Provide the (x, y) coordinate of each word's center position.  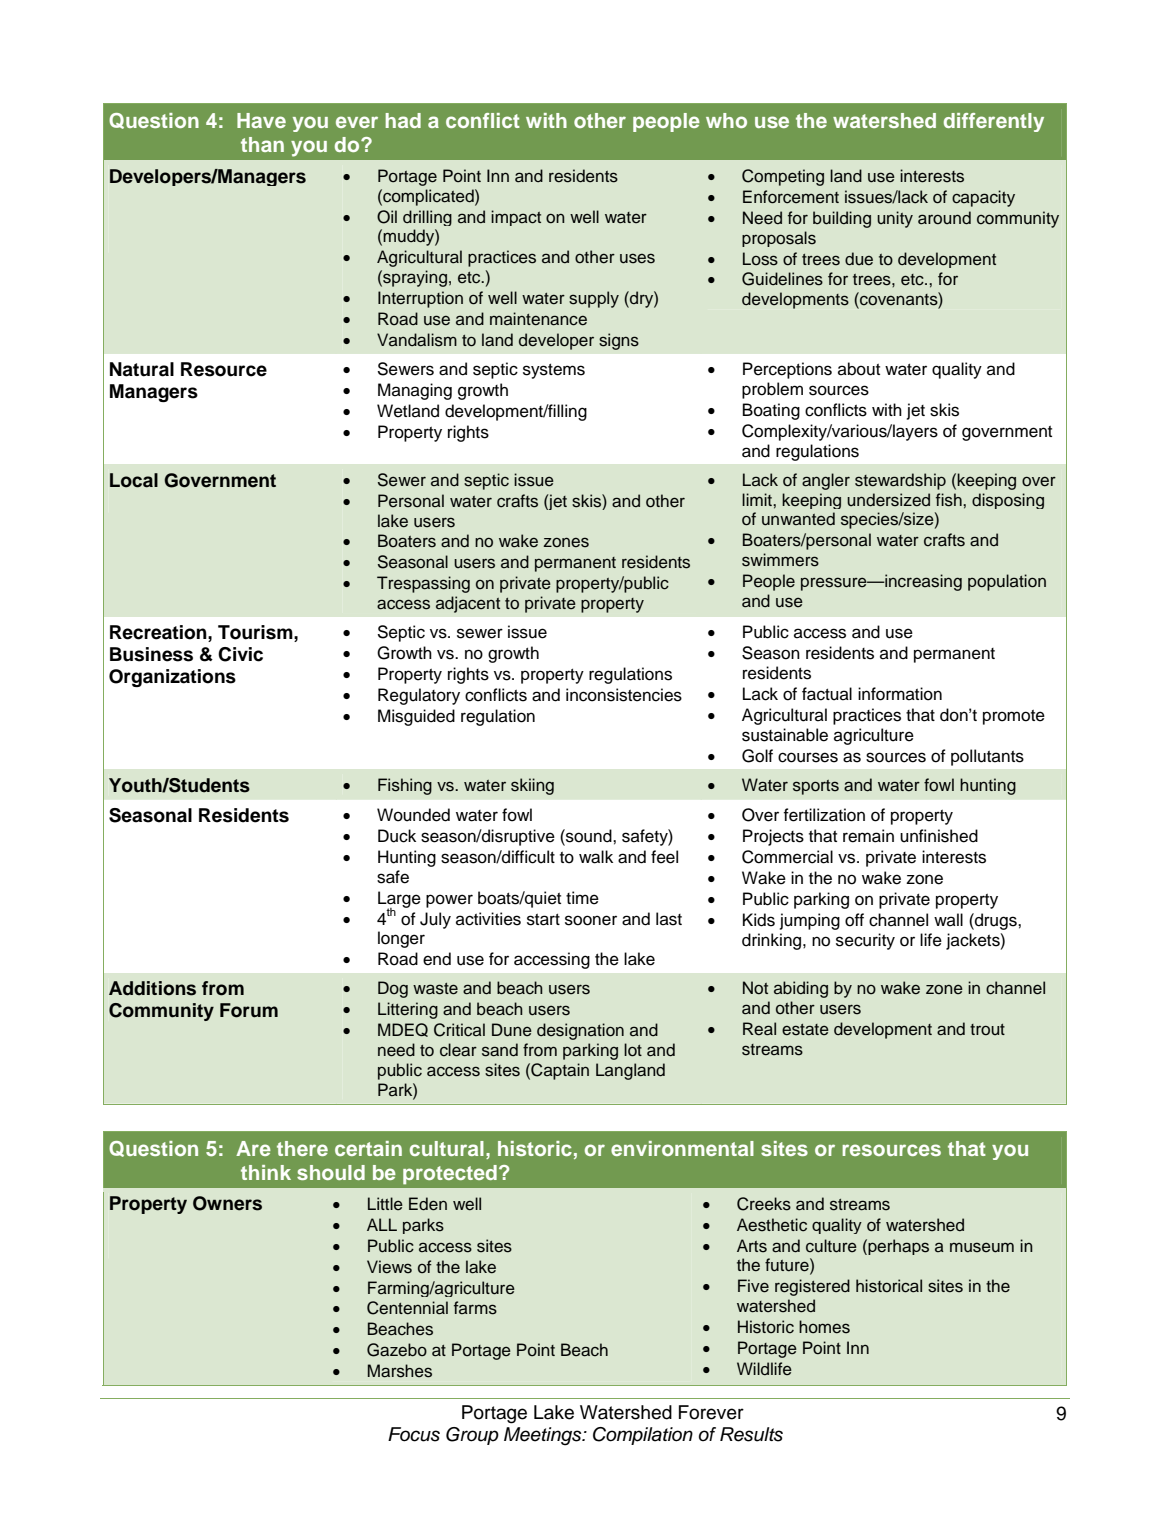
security (865, 941)
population (1007, 582)
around (944, 218)
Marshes (400, 1371)
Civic (240, 654)
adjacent (468, 604)
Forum (249, 1010)
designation (580, 1031)
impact (516, 218)
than (262, 144)
